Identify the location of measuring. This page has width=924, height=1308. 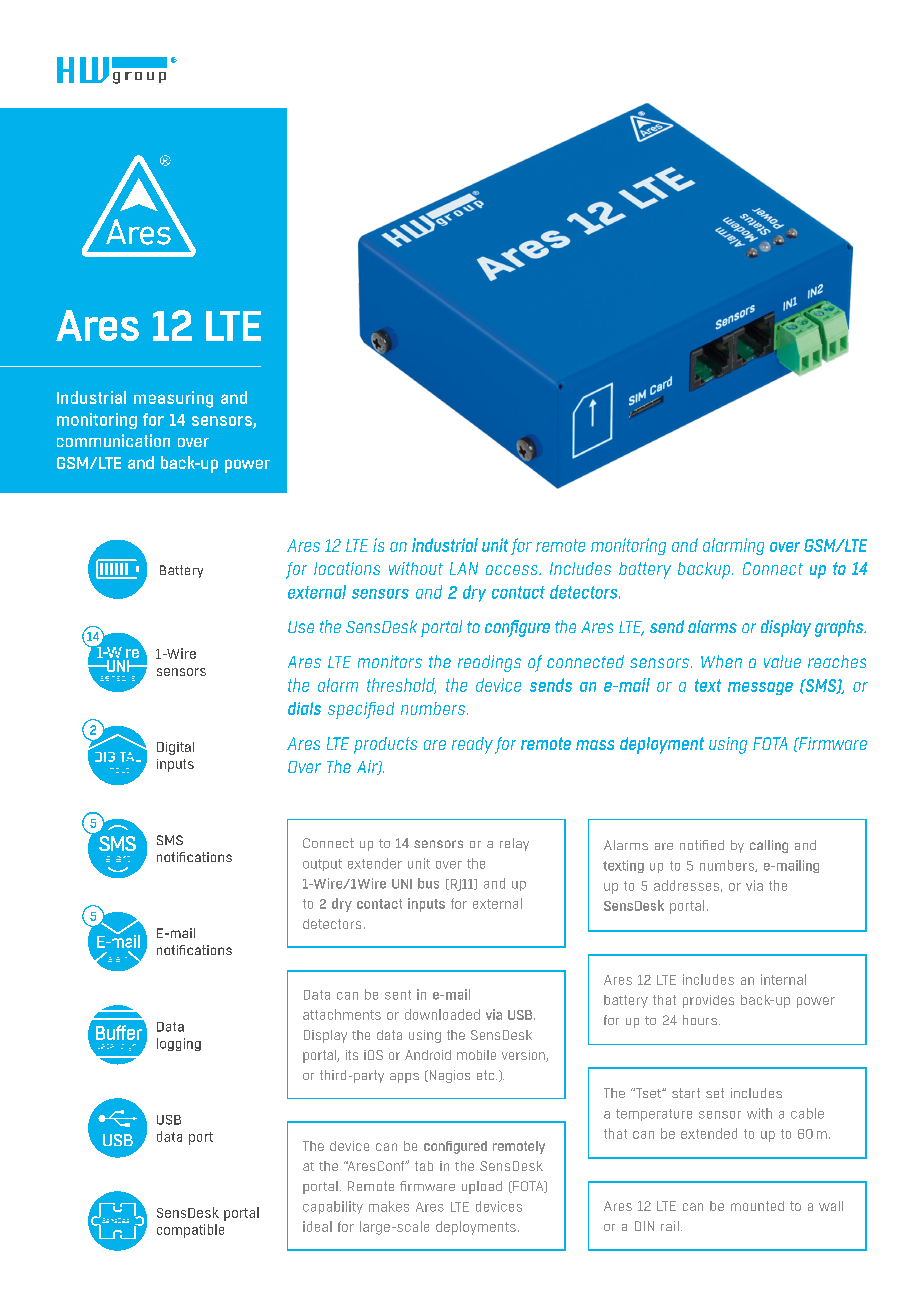
(173, 399).
